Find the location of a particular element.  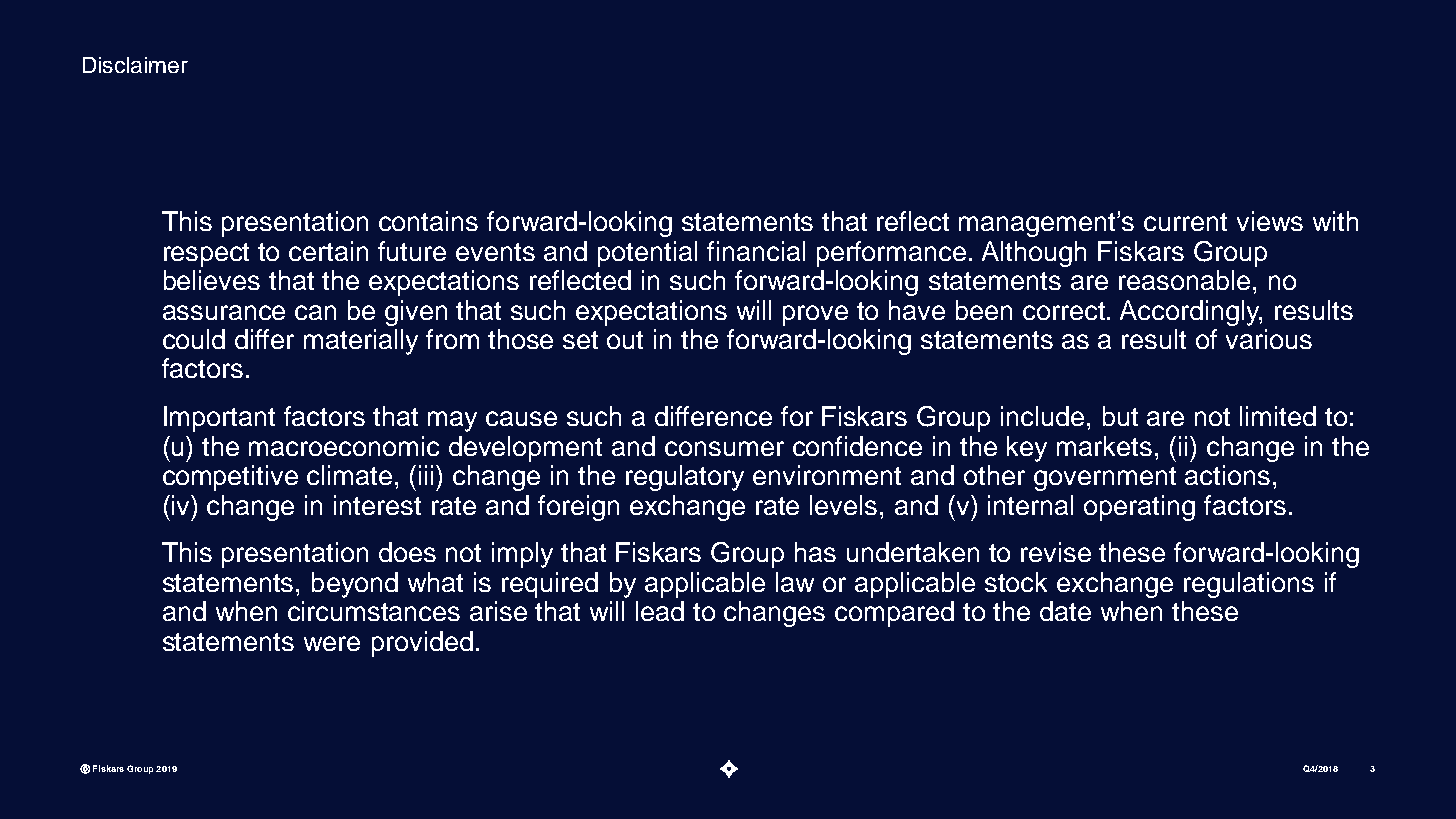

can is located at coordinates (315, 312).
